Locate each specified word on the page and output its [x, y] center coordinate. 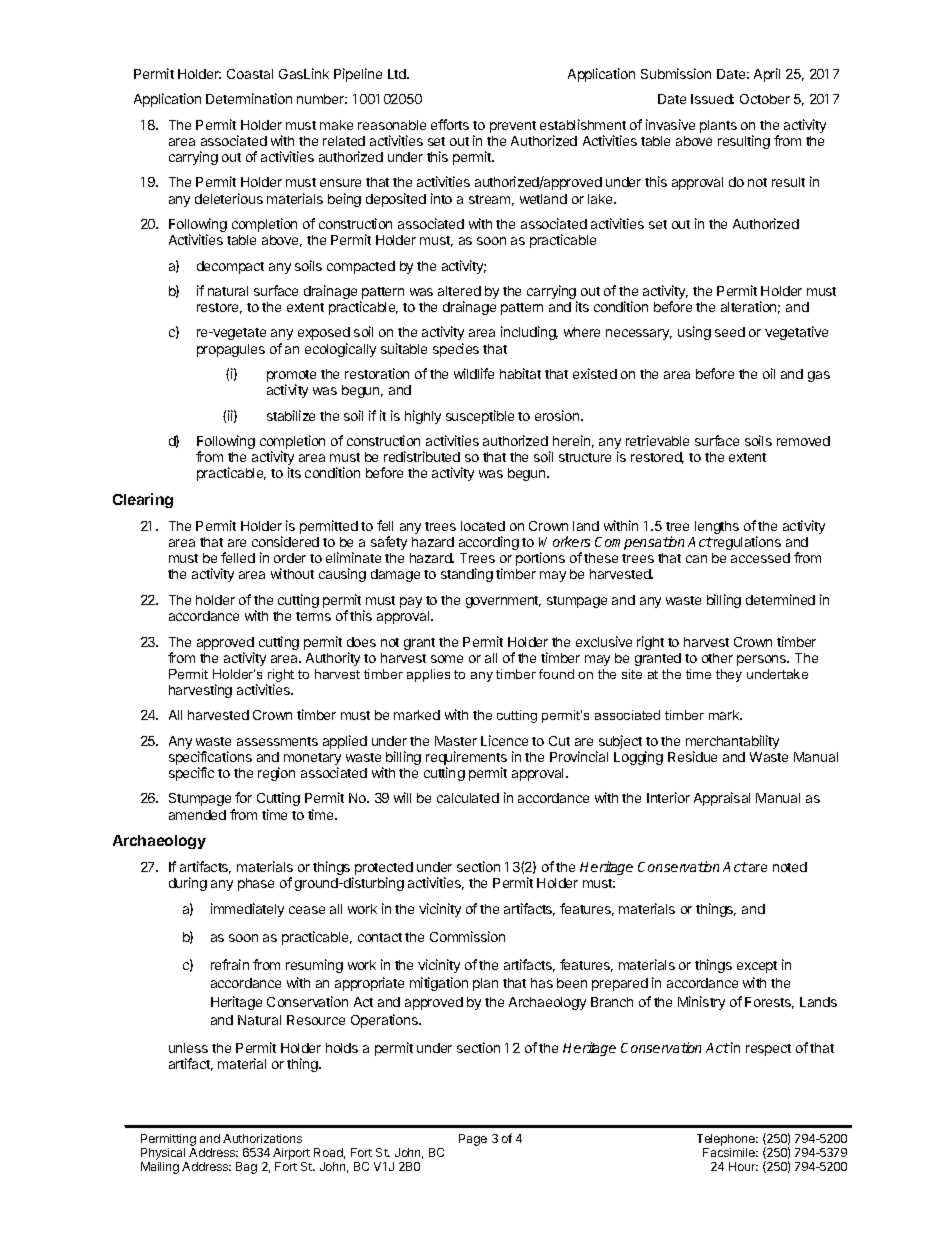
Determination [249, 98]
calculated [468, 798]
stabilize [291, 415]
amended [197, 815]
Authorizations [262, 1138]
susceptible [480, 417]
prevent [513, 127]
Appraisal [722, 799]
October [765, 99]
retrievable [657, 440]
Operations [385, 1021]
